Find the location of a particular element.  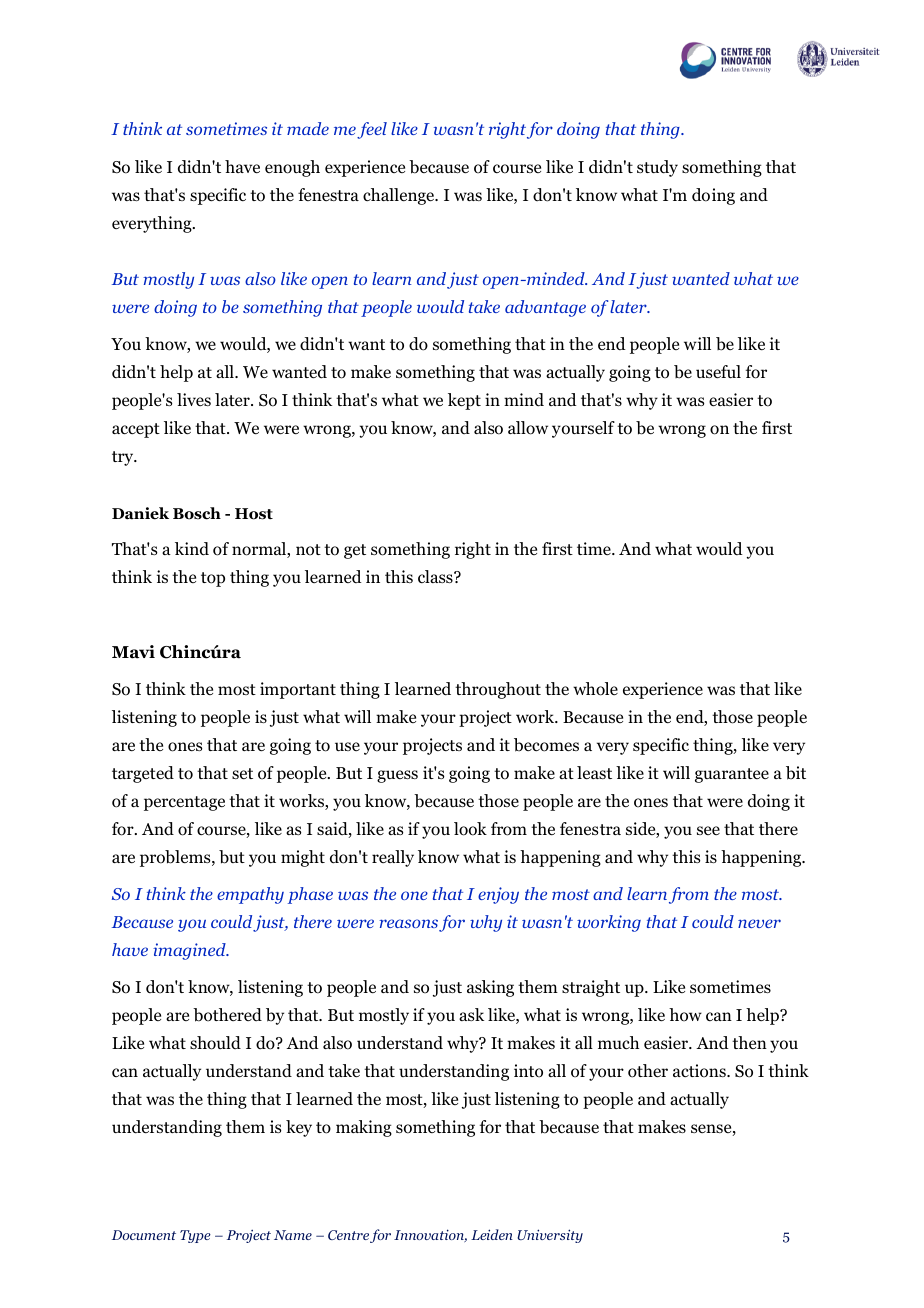

guarantee is located at coordinates (732, 775).
